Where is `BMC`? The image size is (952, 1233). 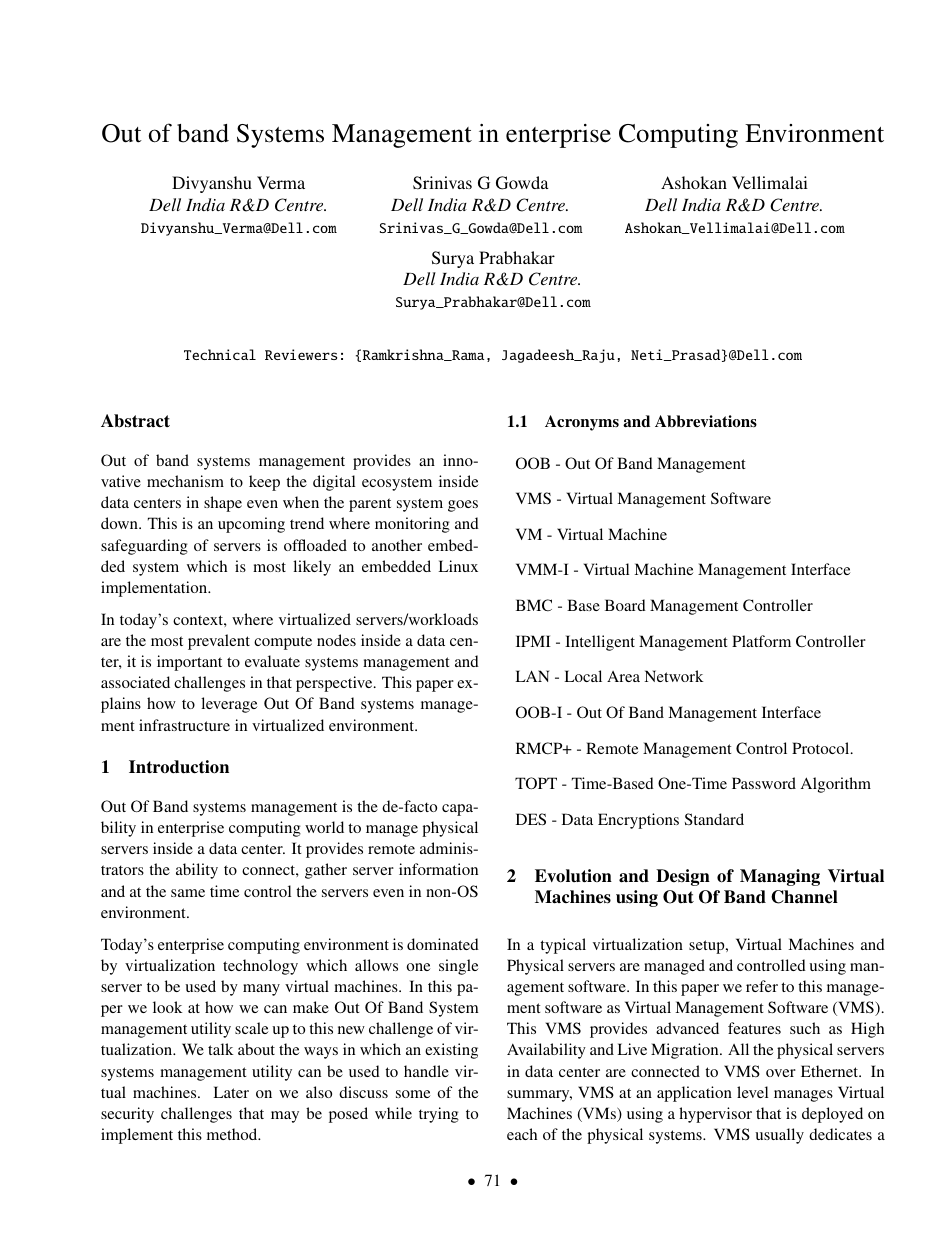
BMC is located at coordinates (534, 605).
